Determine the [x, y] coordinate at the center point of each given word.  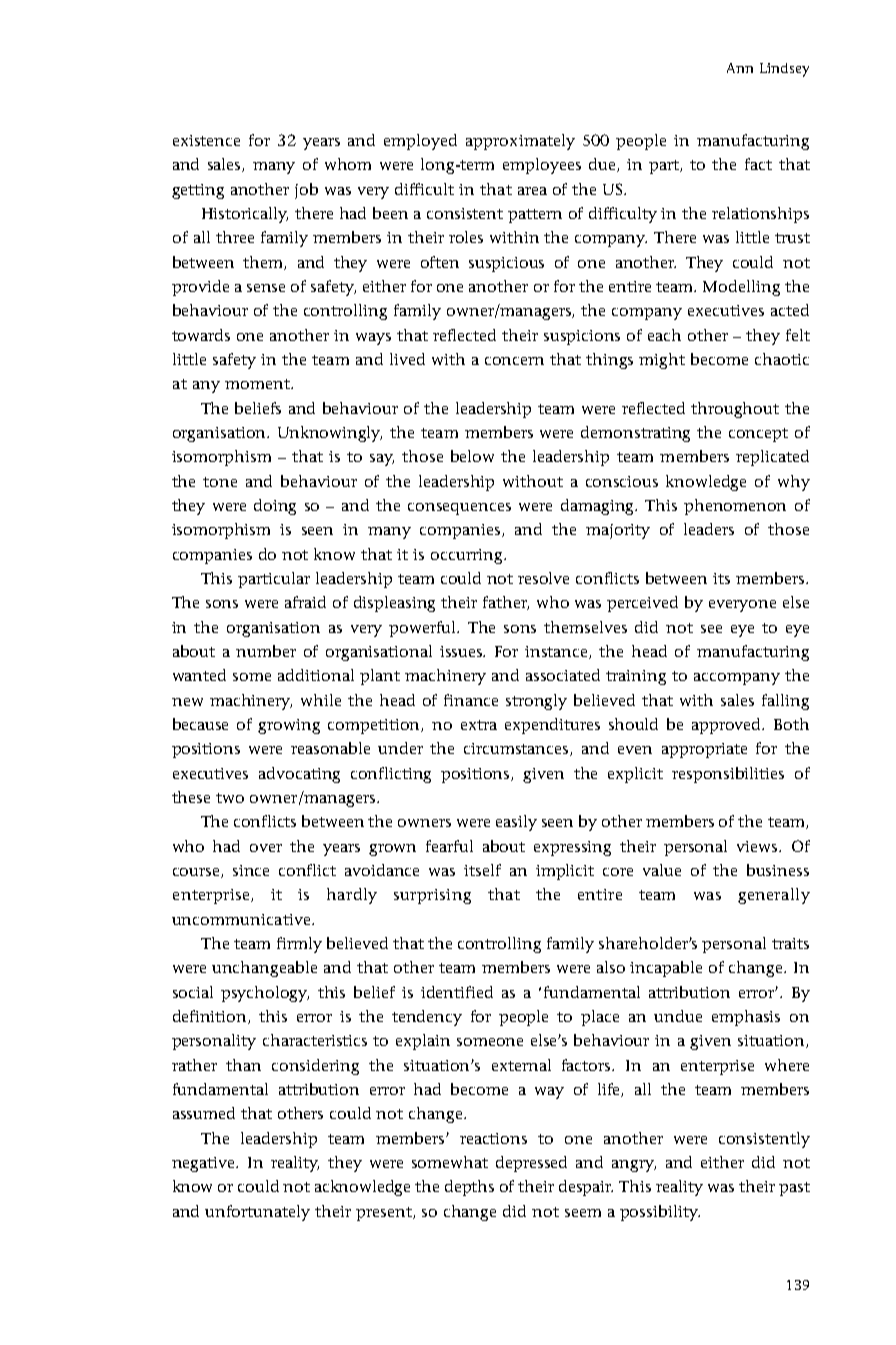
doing [275, 507]
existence [206, 140]
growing [289, 726]
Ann [740, 68]
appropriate [704, 750]
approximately [520, 142]
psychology [265, 994]
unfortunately [257, 1213]
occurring [468, 556]
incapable [666, 969]
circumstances [517, 749]
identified [457, 992]
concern [514, 361]
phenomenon [735, 507]
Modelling [741, 288]
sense [266, 288]
